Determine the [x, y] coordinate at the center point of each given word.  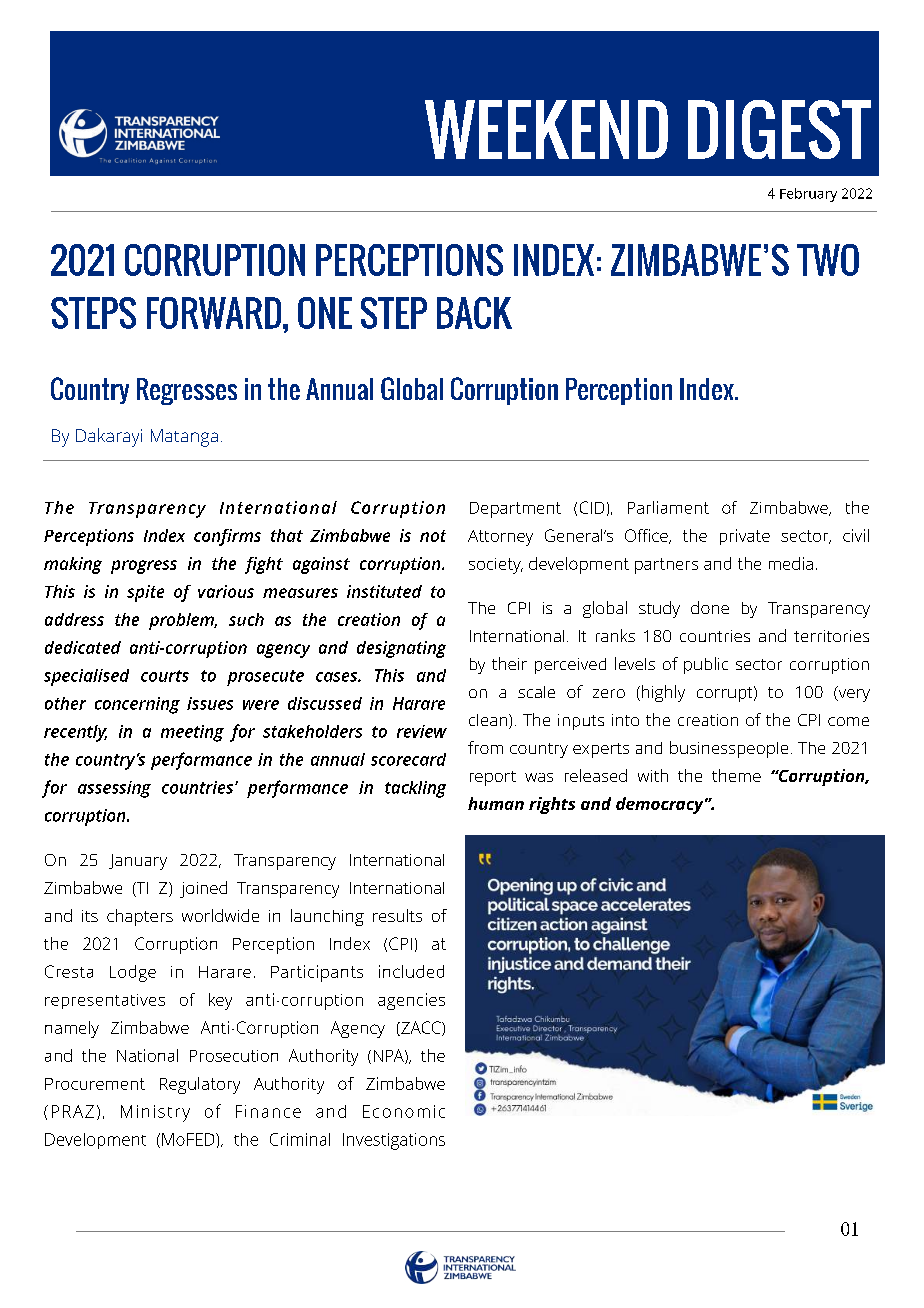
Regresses [187, 391]
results [397, 915]
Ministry [155, 1113]
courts [165, 676]
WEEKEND [546, 129]
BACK [474, 313]
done [710, 607]
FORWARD [214, 313]
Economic [404, 1111]
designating [401, 649]
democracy [661, 805]
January [138, 862]
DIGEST [779, 129]
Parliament [668, 507]
